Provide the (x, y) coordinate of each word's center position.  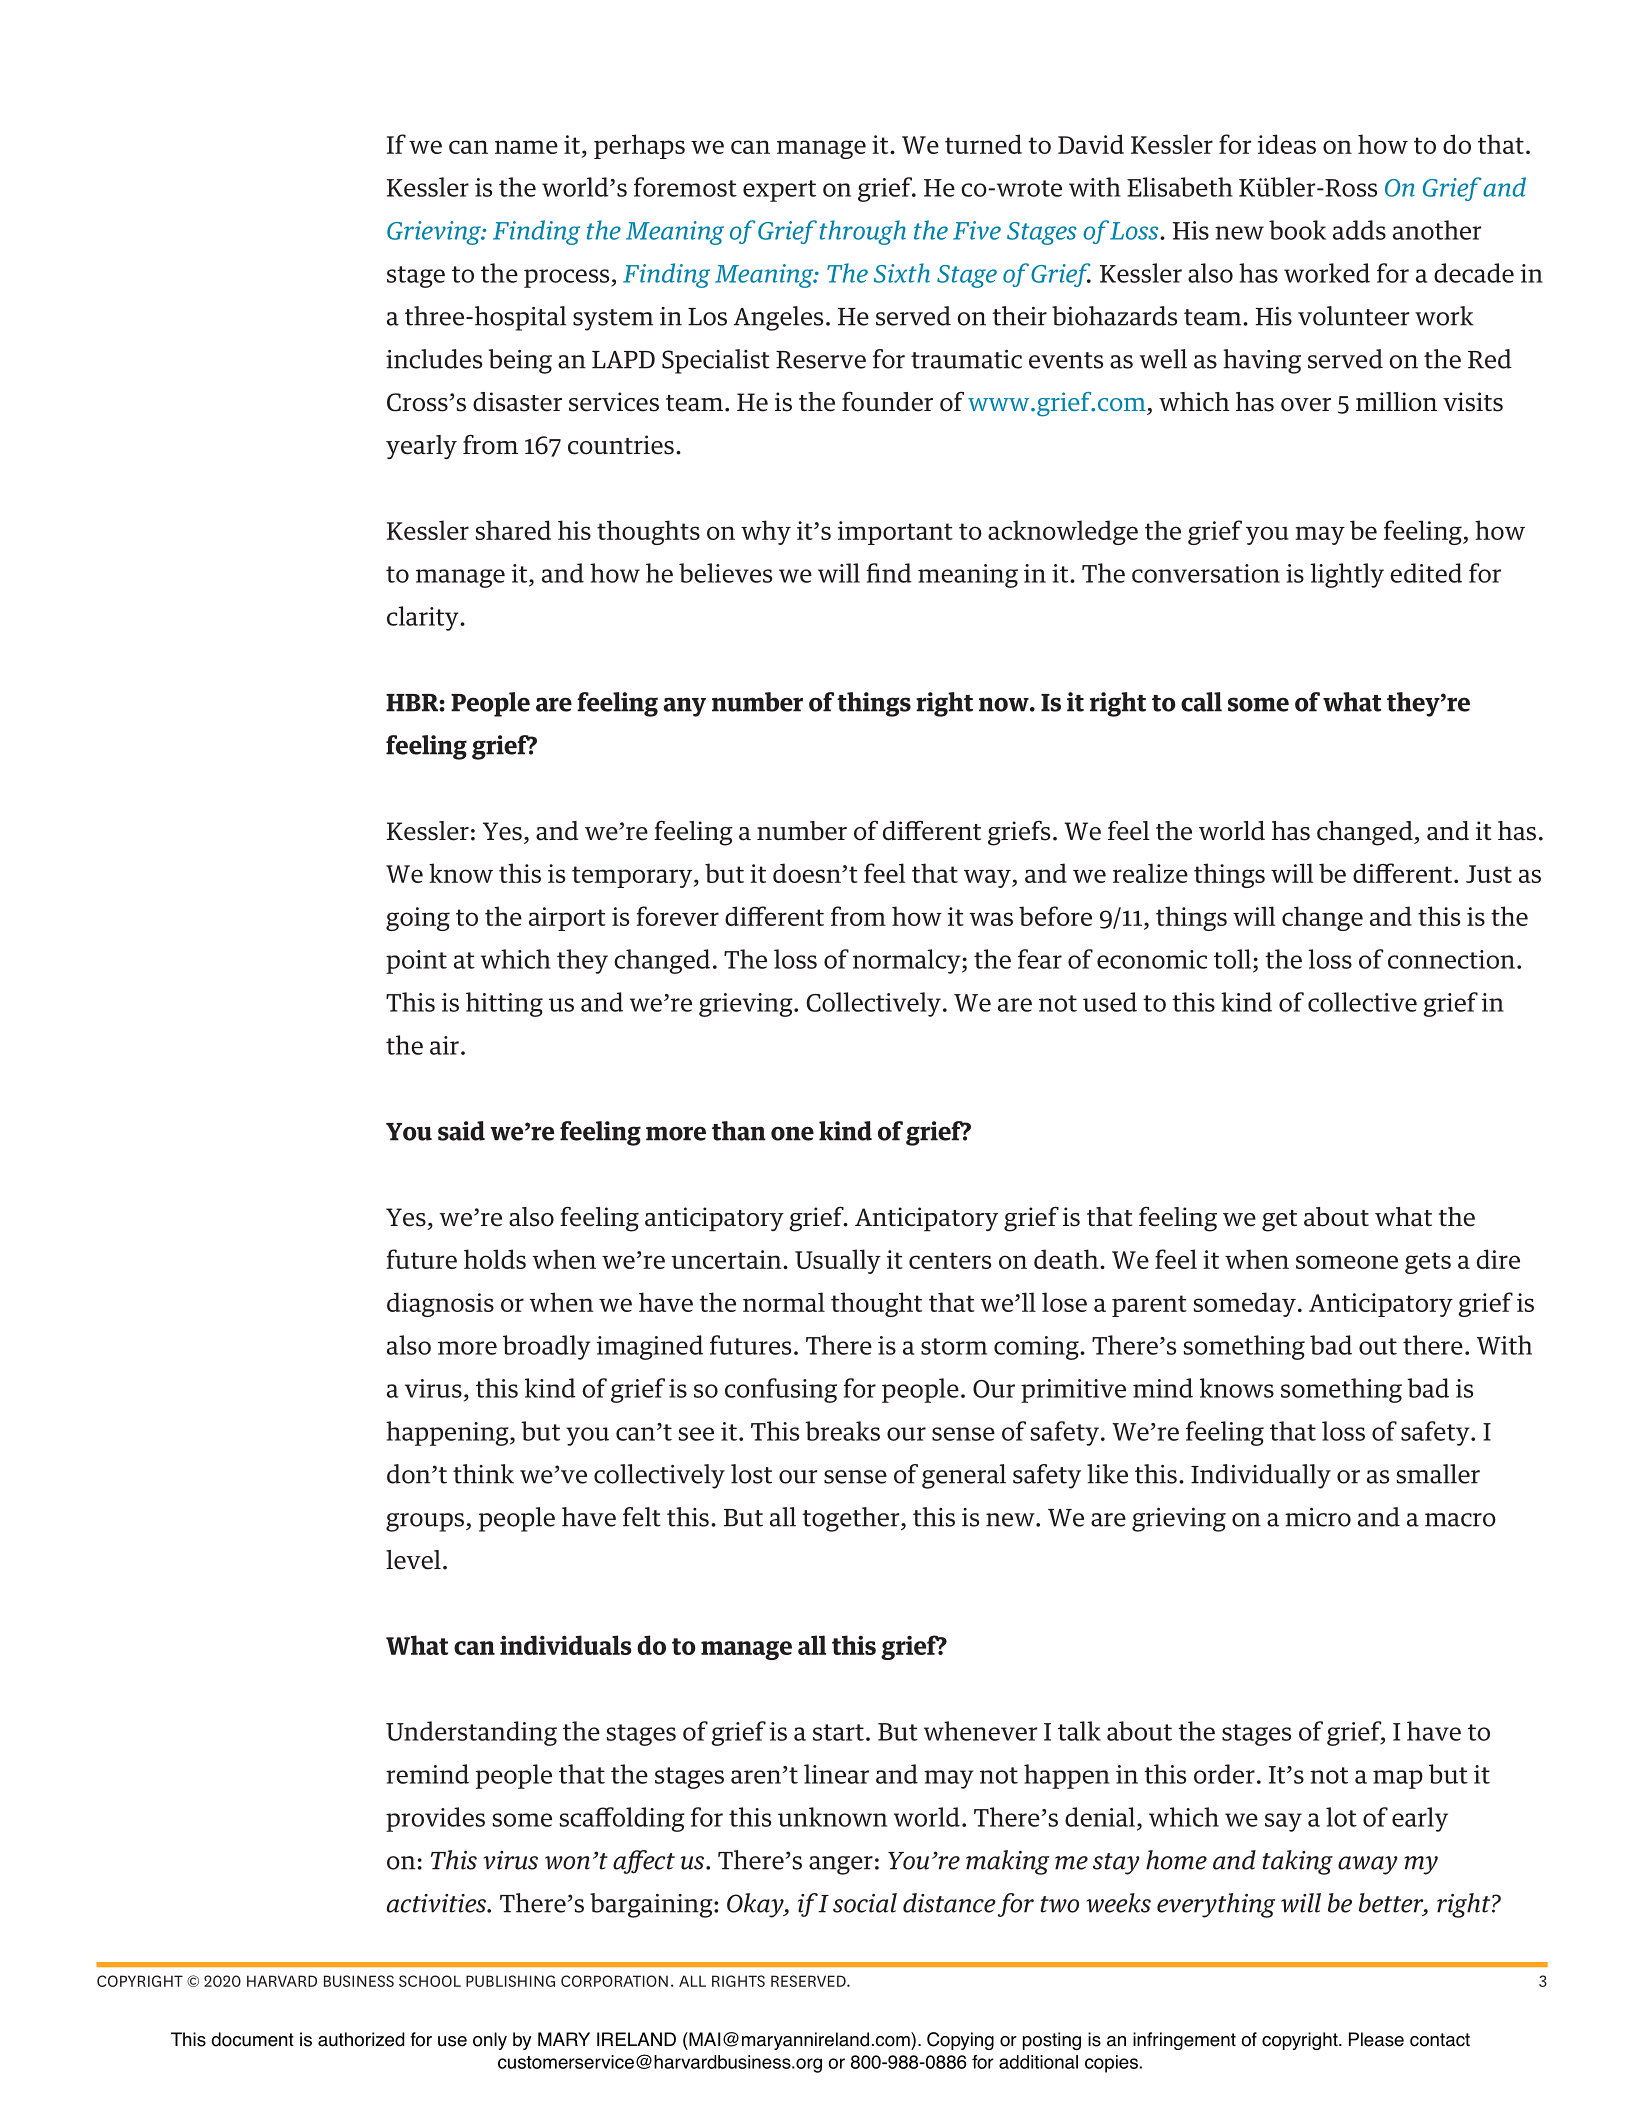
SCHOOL (430, 1981)
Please (1376, 2039)
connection (1451, 959)
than (739, 1131)
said (461, 1131)
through (863, 232)
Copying (960, 2041)
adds (1359, 230)
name (526, 147)
